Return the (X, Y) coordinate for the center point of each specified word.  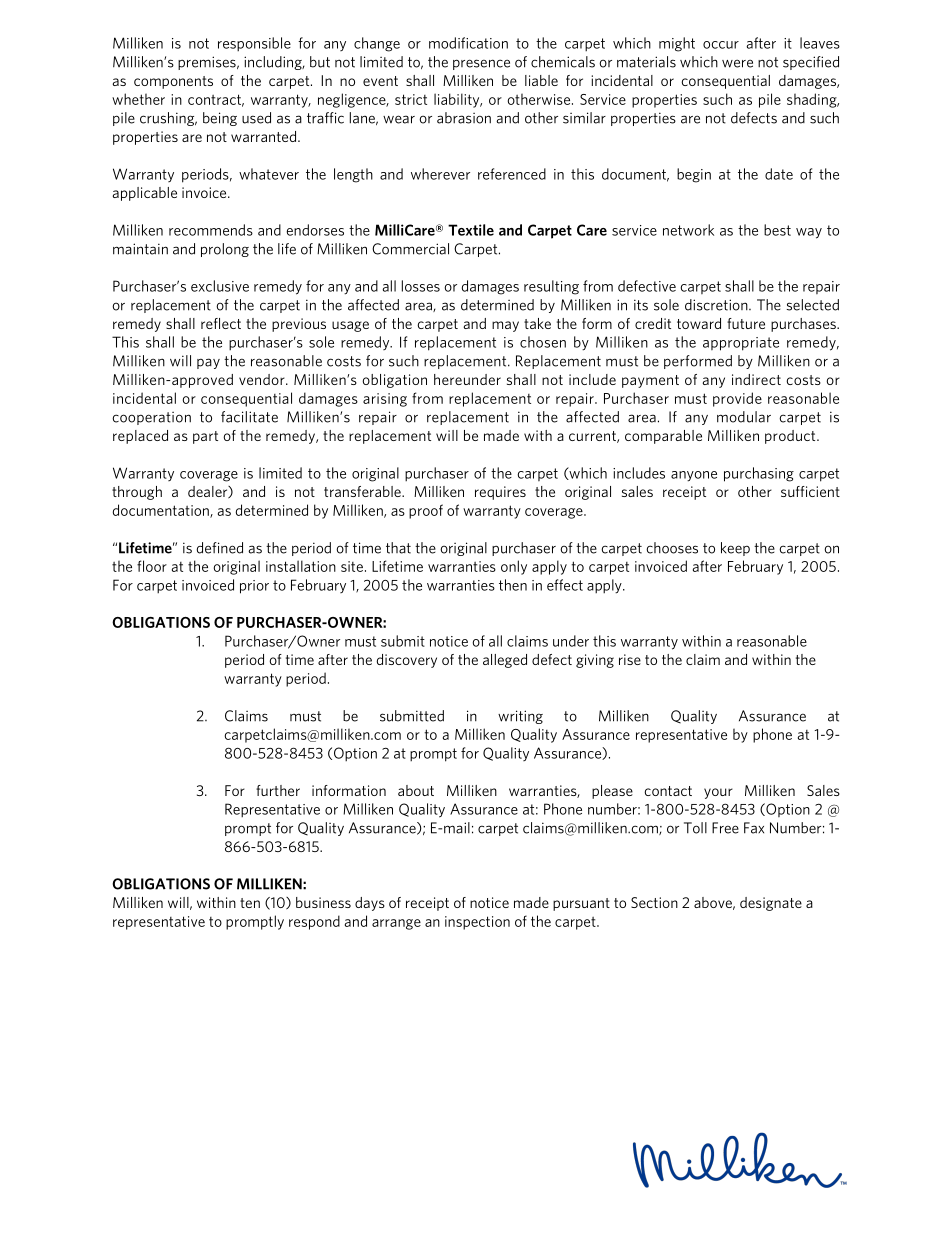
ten (250, 903)
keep (735, 549)
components (173, 82)
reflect (221, 323)
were (737, 63)
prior (254, 587)
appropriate (741, 344)
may (505, 326)
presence (481, 64)
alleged (505, 661)
